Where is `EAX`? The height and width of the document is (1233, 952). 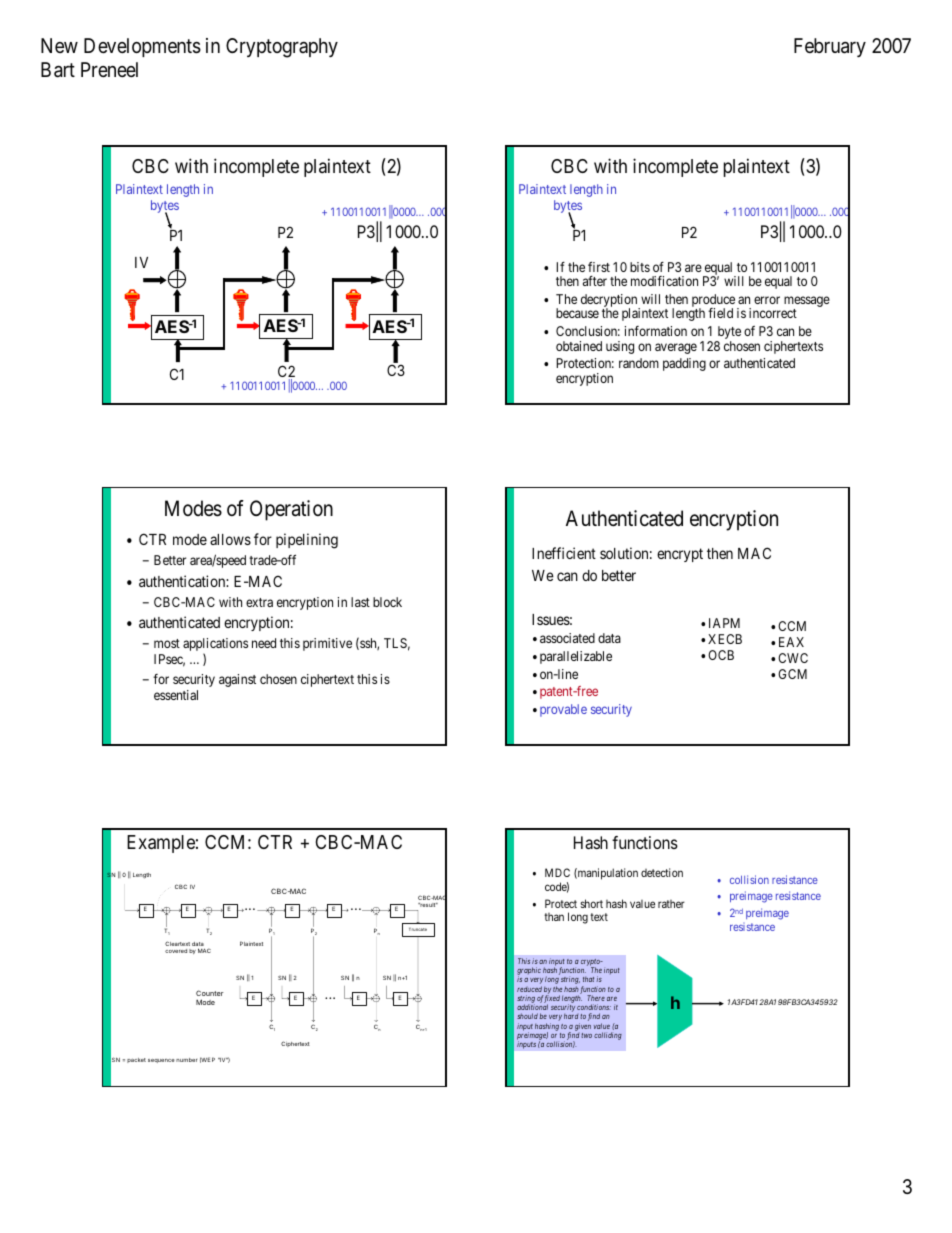 EAX is located at coordinates (791, 642).
